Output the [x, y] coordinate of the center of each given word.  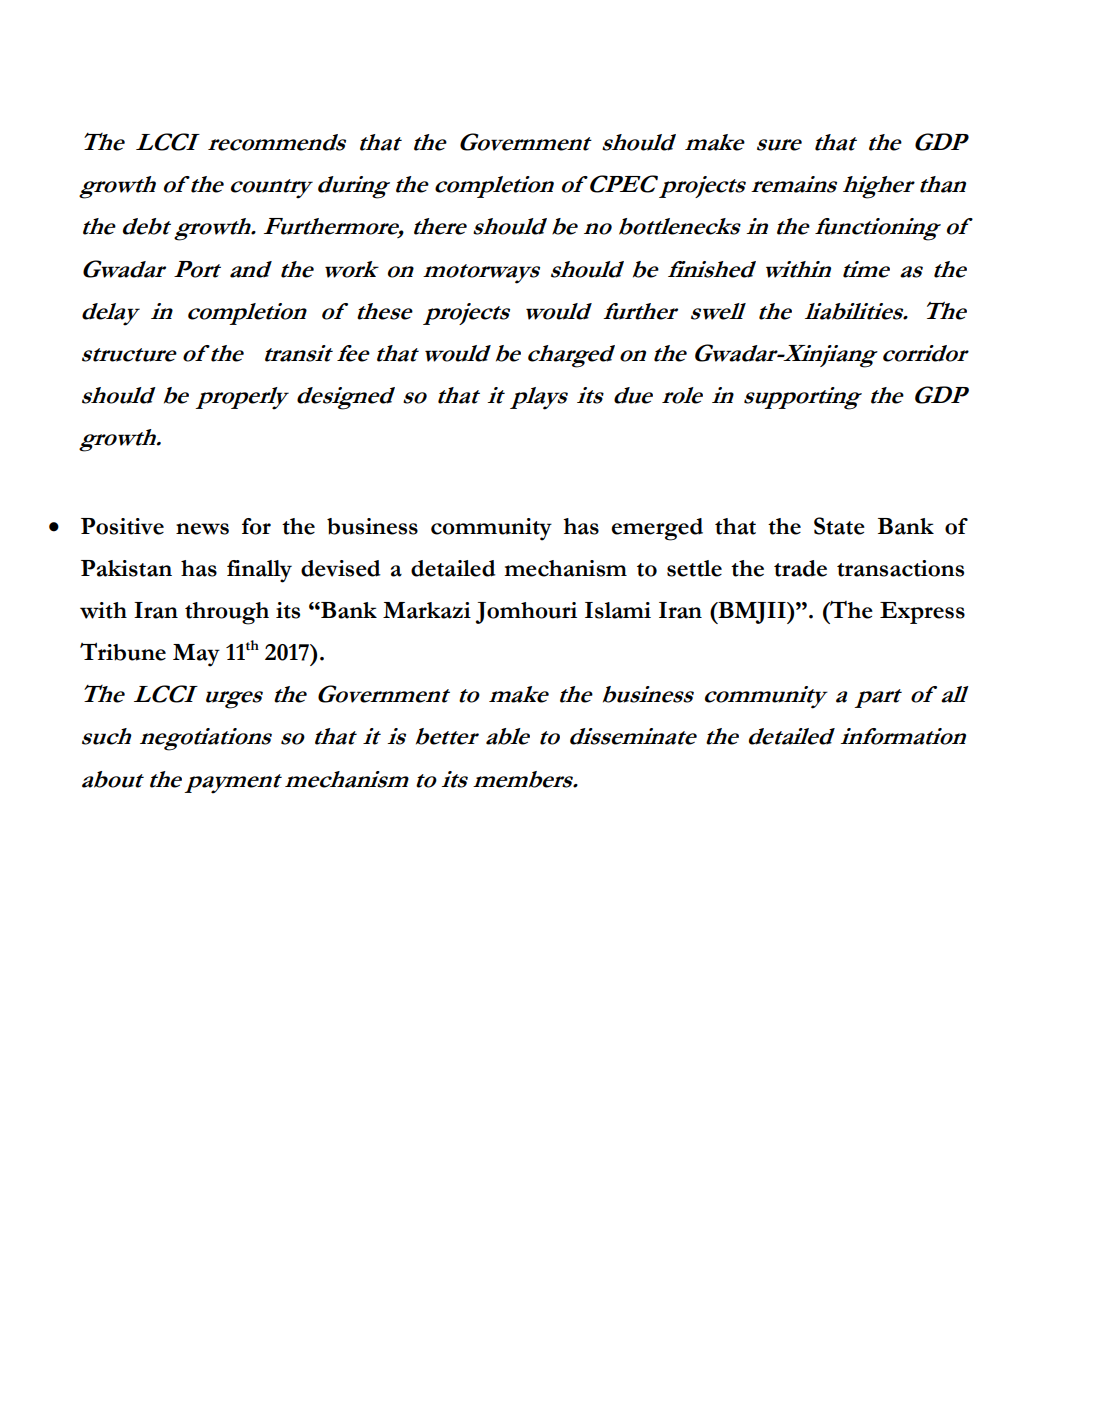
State [839, 526]
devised [341, 568]
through [227, 613]
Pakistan [126, 568]
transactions [900, 568]
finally [259, 571]
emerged [657, 529]
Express [922, 613]
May [196, 655]
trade [800, 568]
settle [694, 568]
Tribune [123, 651]
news [202, 529]
